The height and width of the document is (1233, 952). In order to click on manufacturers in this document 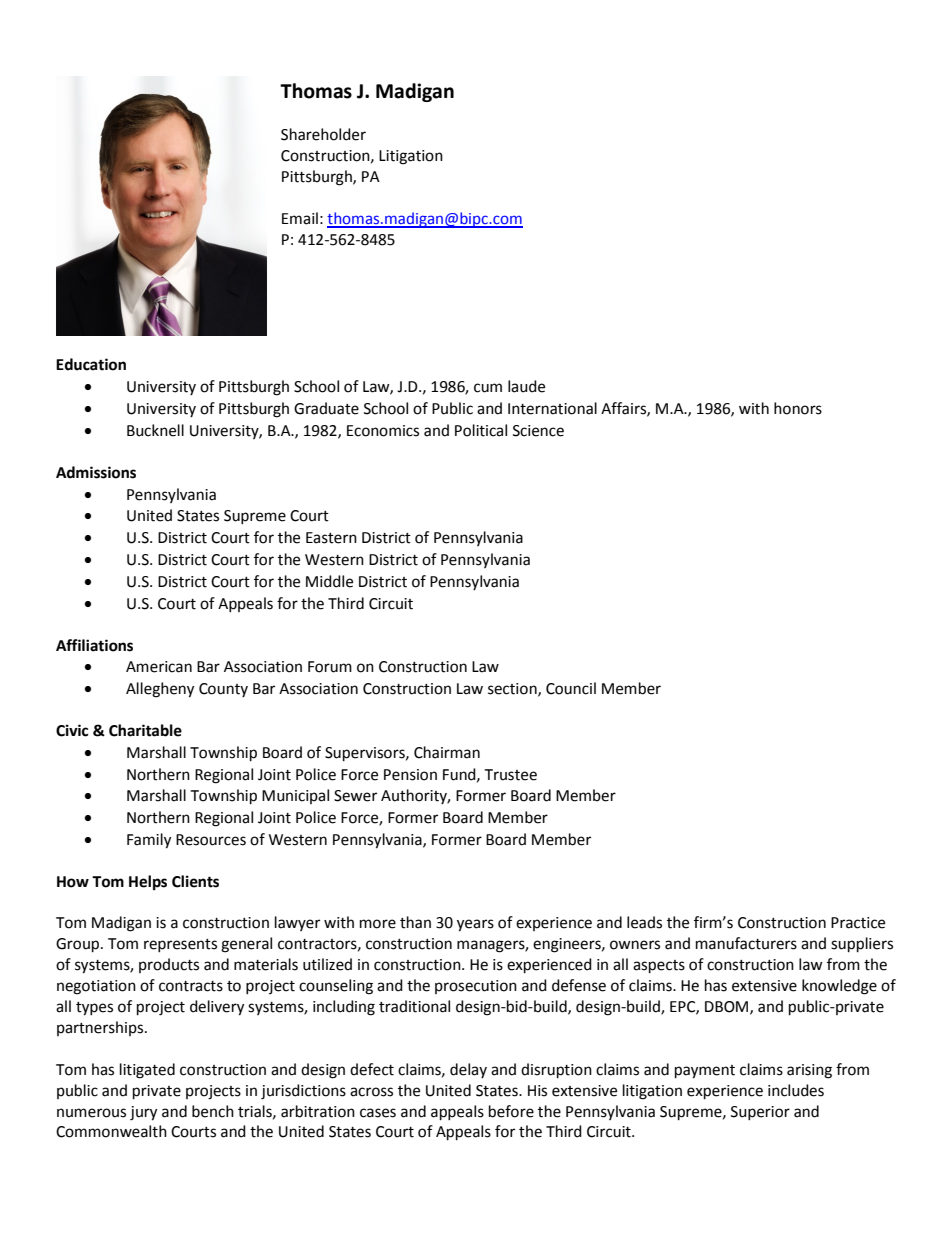, I will do `click(746, 943)`.
